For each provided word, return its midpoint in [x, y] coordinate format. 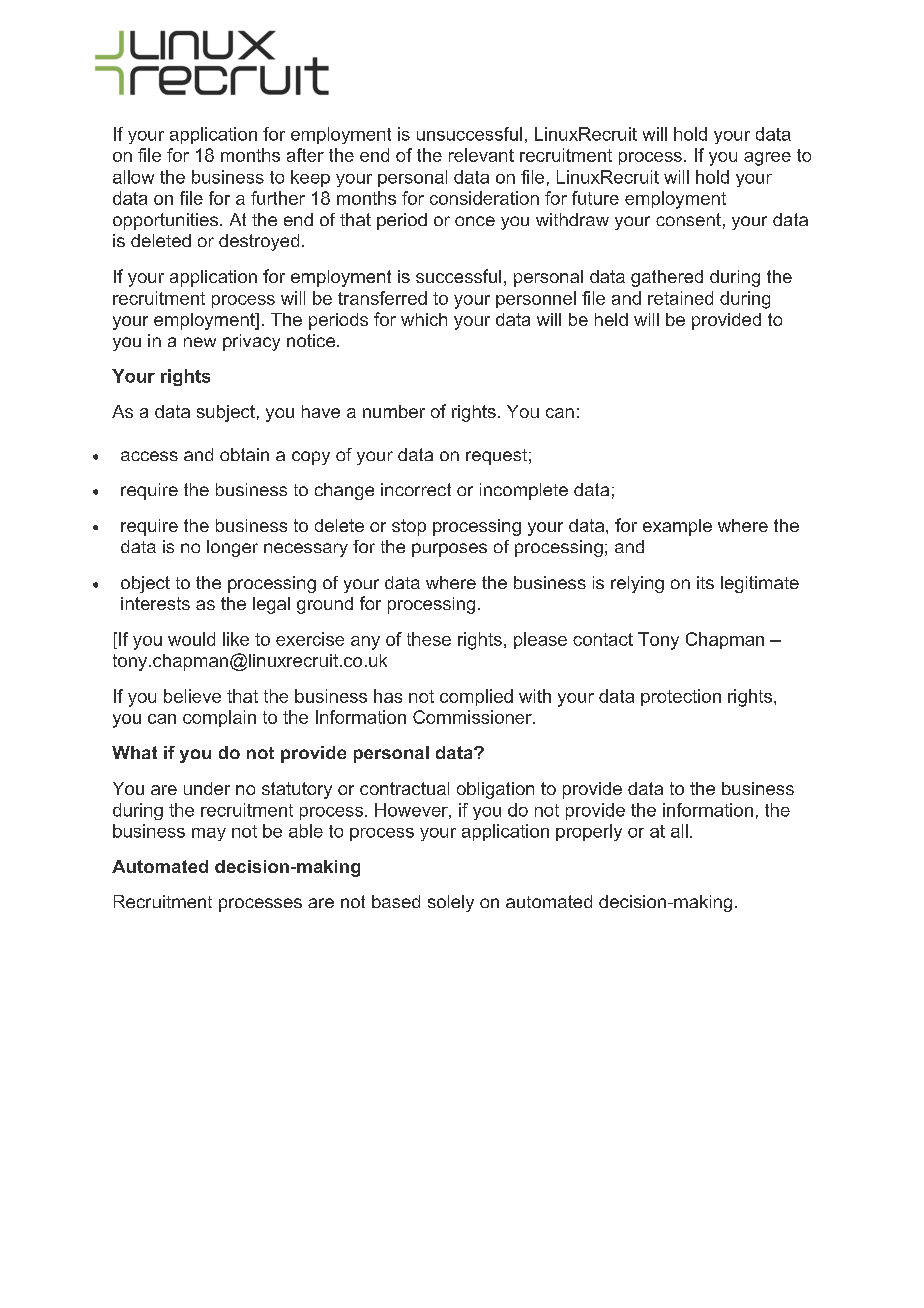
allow [133, 177]
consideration [484, 198]
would [191, 639]
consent [688, 219]
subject [226, 413]
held [611, 319]
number [394, 411]
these [429, 639]
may [209, 834]
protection [681, 697]
